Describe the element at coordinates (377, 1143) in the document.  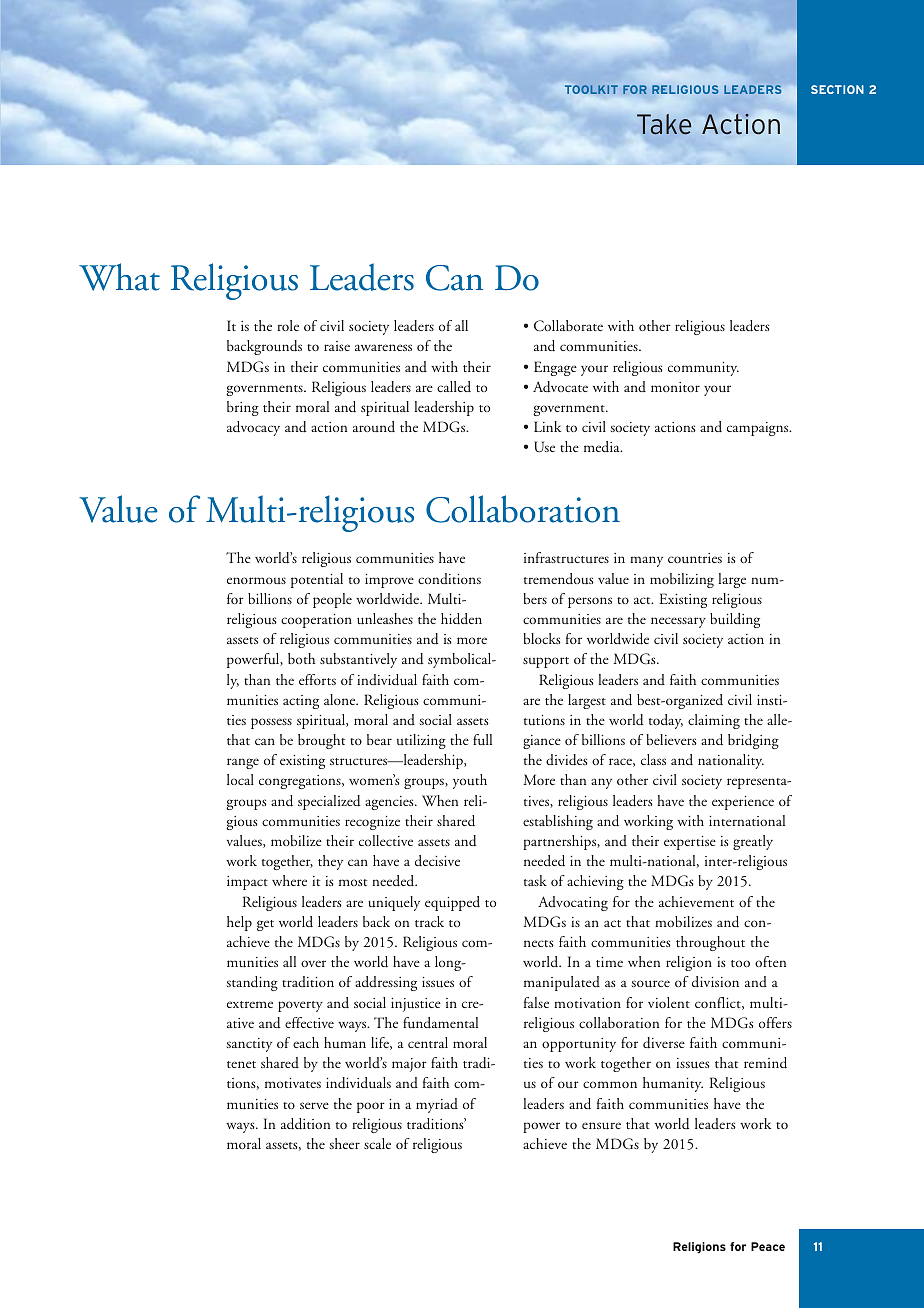
I see `scale` at that location.
